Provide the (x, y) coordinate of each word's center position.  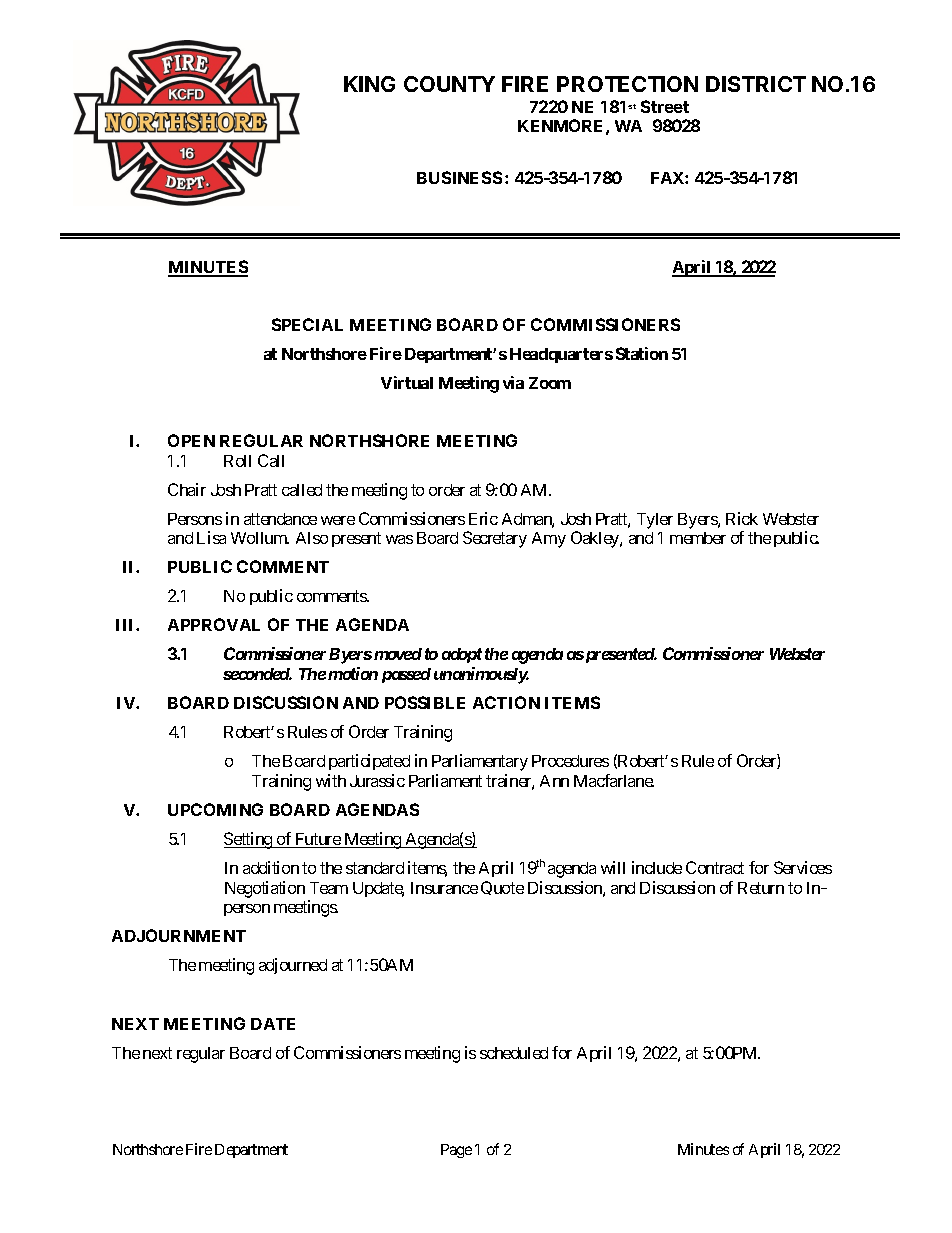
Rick (742, 518)
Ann (554, 781)
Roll (237, 461)
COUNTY (449, 84)
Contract (715, 867)
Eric (483, 518)
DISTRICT (756, 84)
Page (456, 1151)
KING (369, 84)
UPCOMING (215, 809)
